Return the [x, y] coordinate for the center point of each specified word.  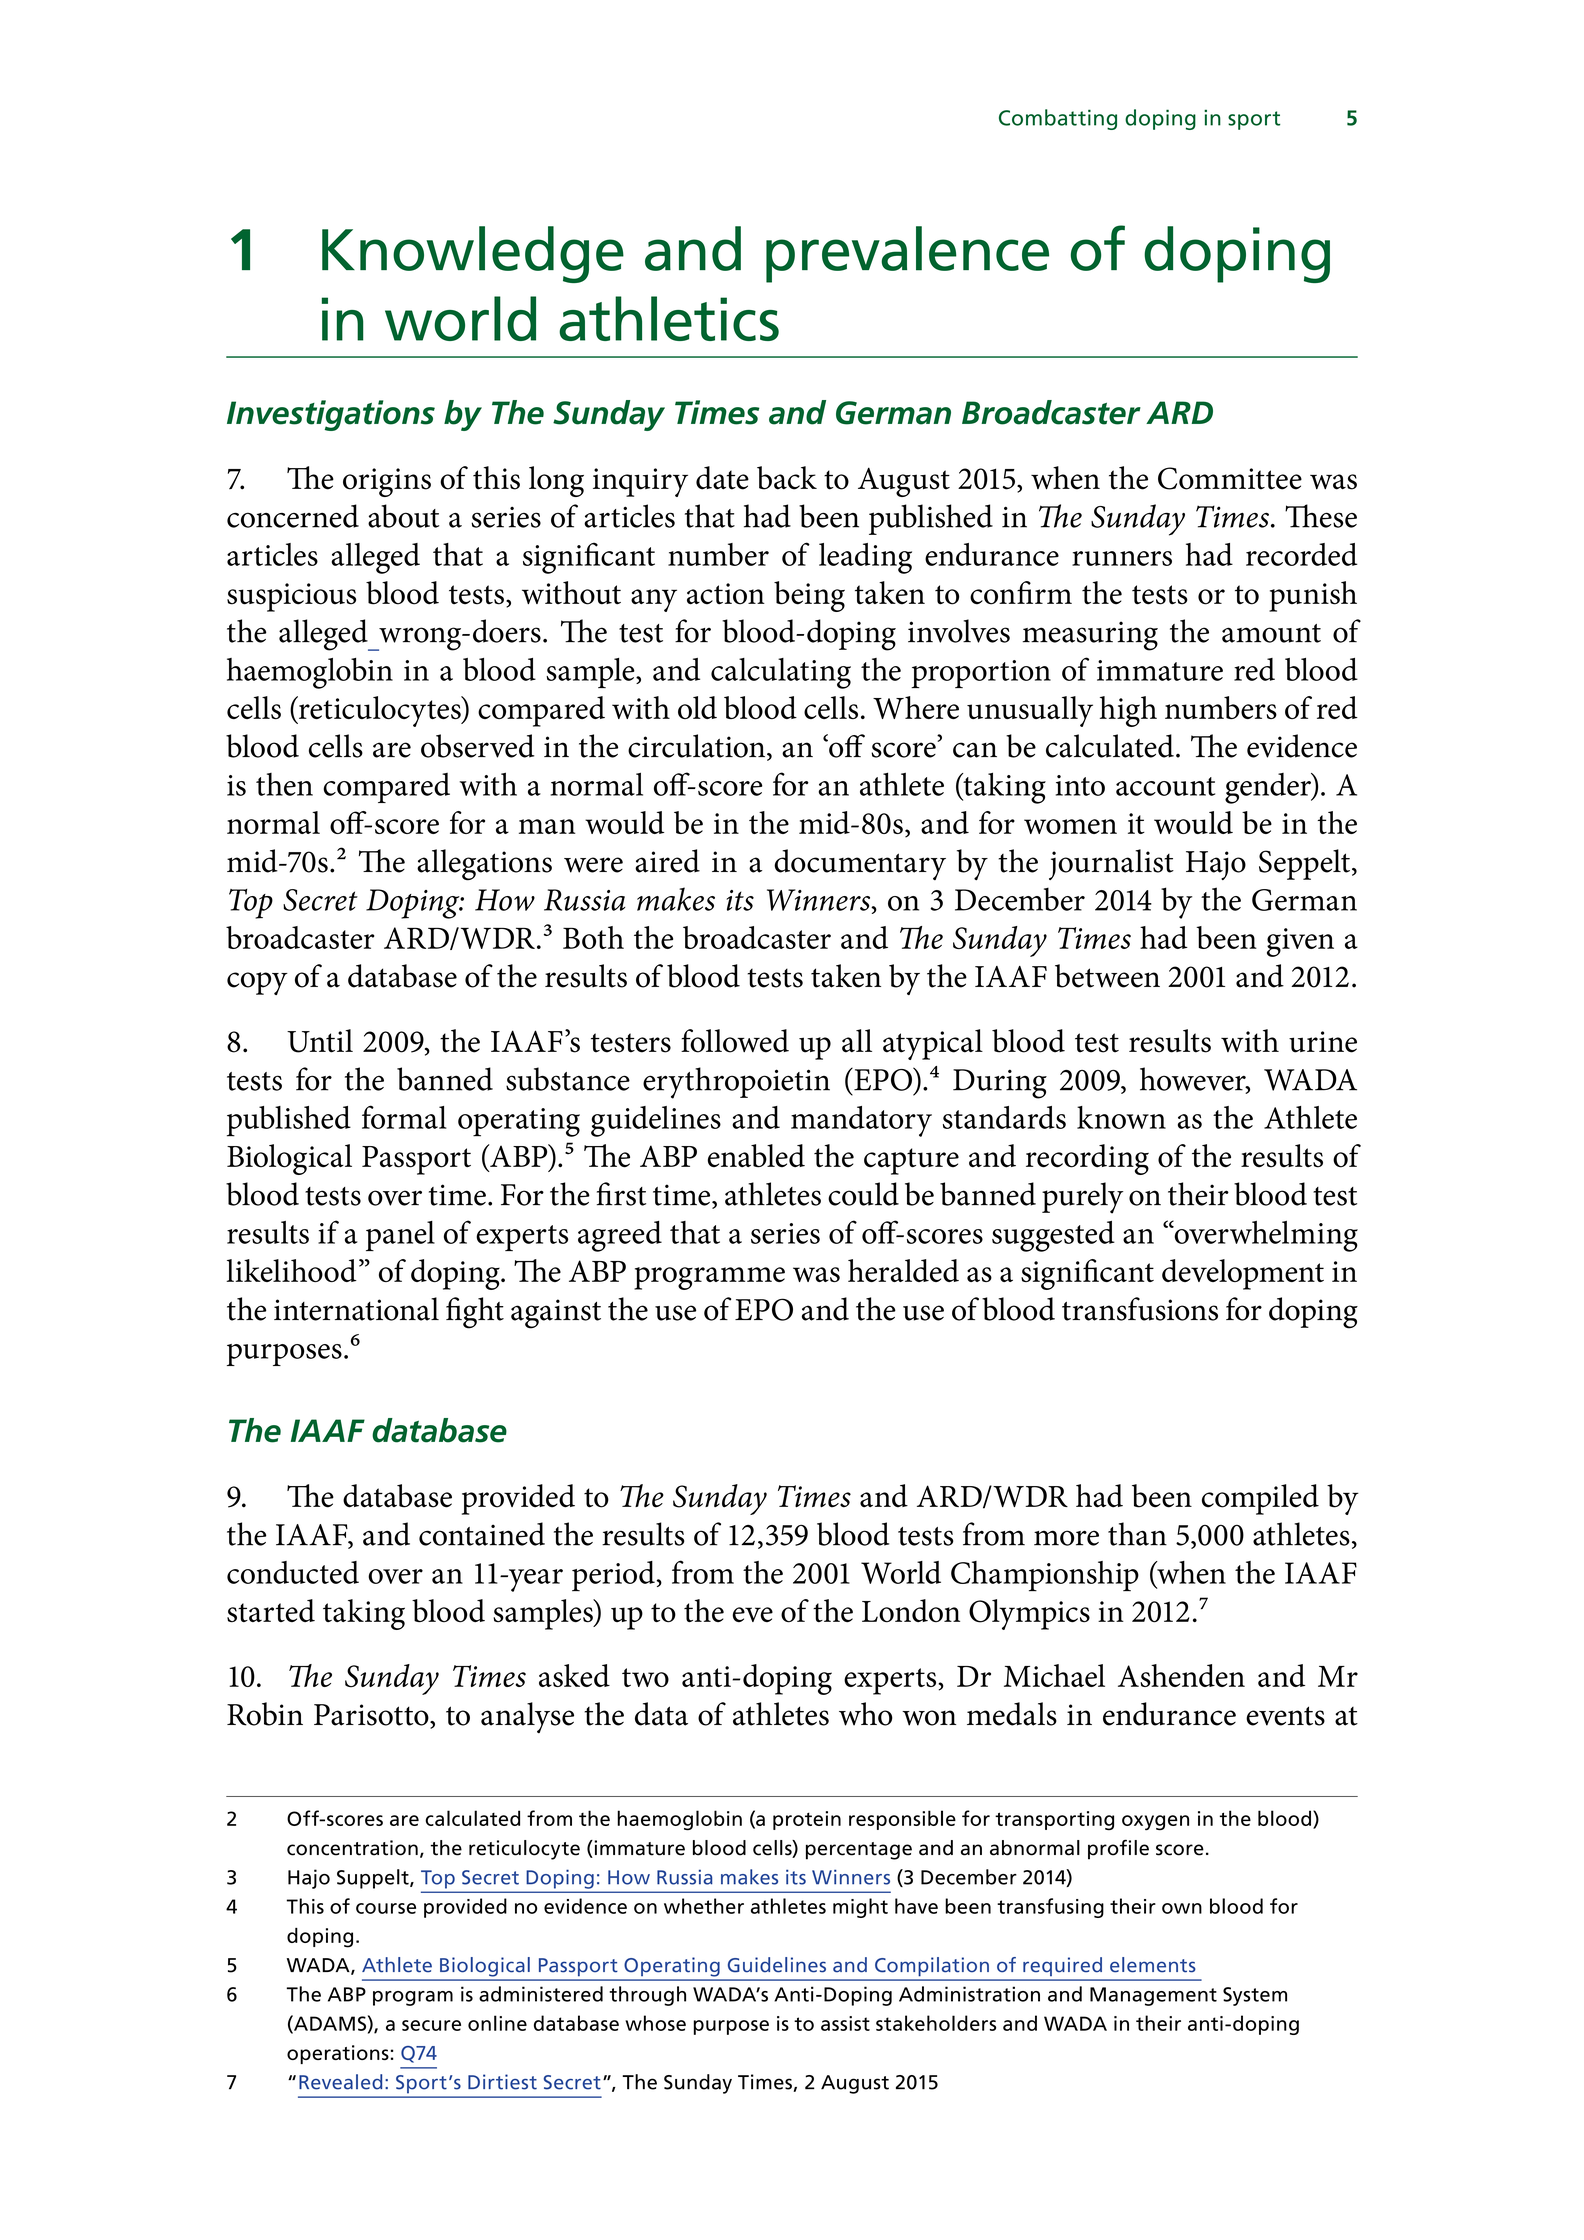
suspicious [291, 597]
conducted [293, 1572]
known [1121, 1117]
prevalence [907, 254]
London [911, 1611]
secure [431, 2025]
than [1137, 1534]
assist [845, 2023]
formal [404, 1117]
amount [1271, 633]
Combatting [1058, 119]
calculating [781, 673]
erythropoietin [736, 1083]
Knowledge [473, 254]
